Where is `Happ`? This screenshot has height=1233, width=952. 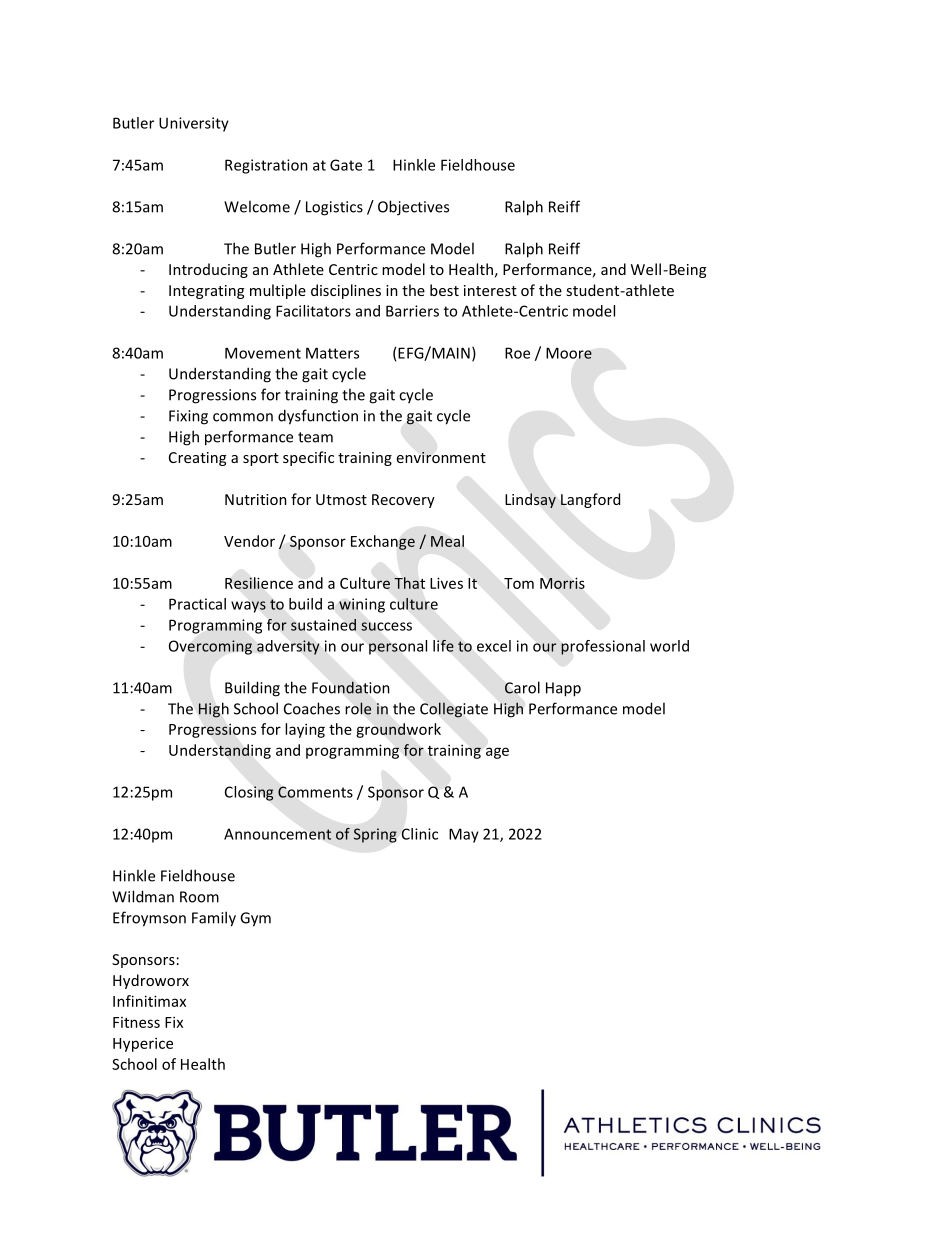 Happ is located at coordinates (563, 689).
